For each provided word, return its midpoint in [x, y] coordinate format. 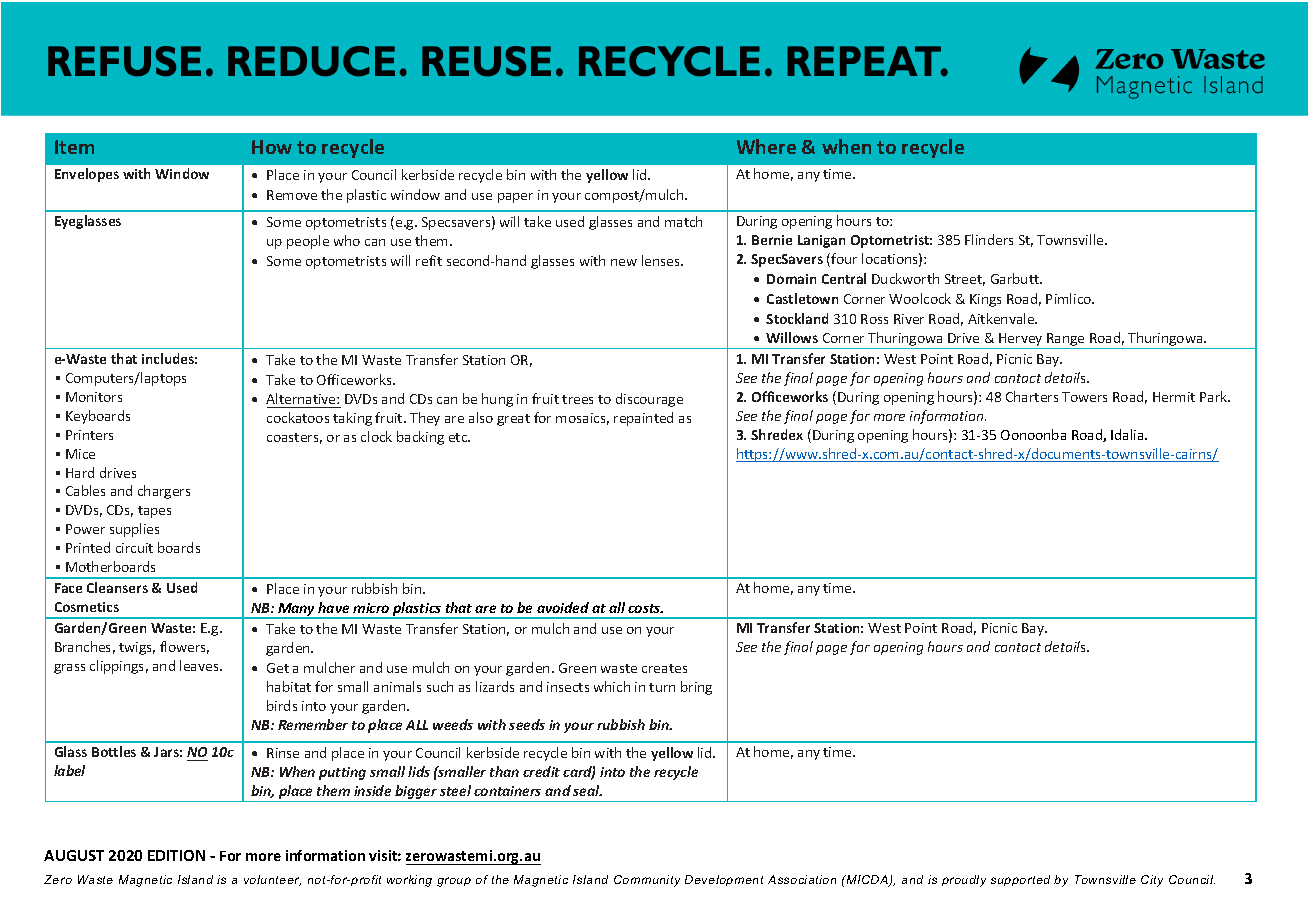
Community [647, 881]
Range [1066, 341]
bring [696, 688]
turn [662, 687]
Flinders [989, 239]
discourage [649, 400]
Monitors [94, 397]
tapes [154, 512]
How [272, 147]
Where [766, 146]
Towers [1084, 397]
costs [645, 608]
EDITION [176, 855]
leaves [200, 665]
